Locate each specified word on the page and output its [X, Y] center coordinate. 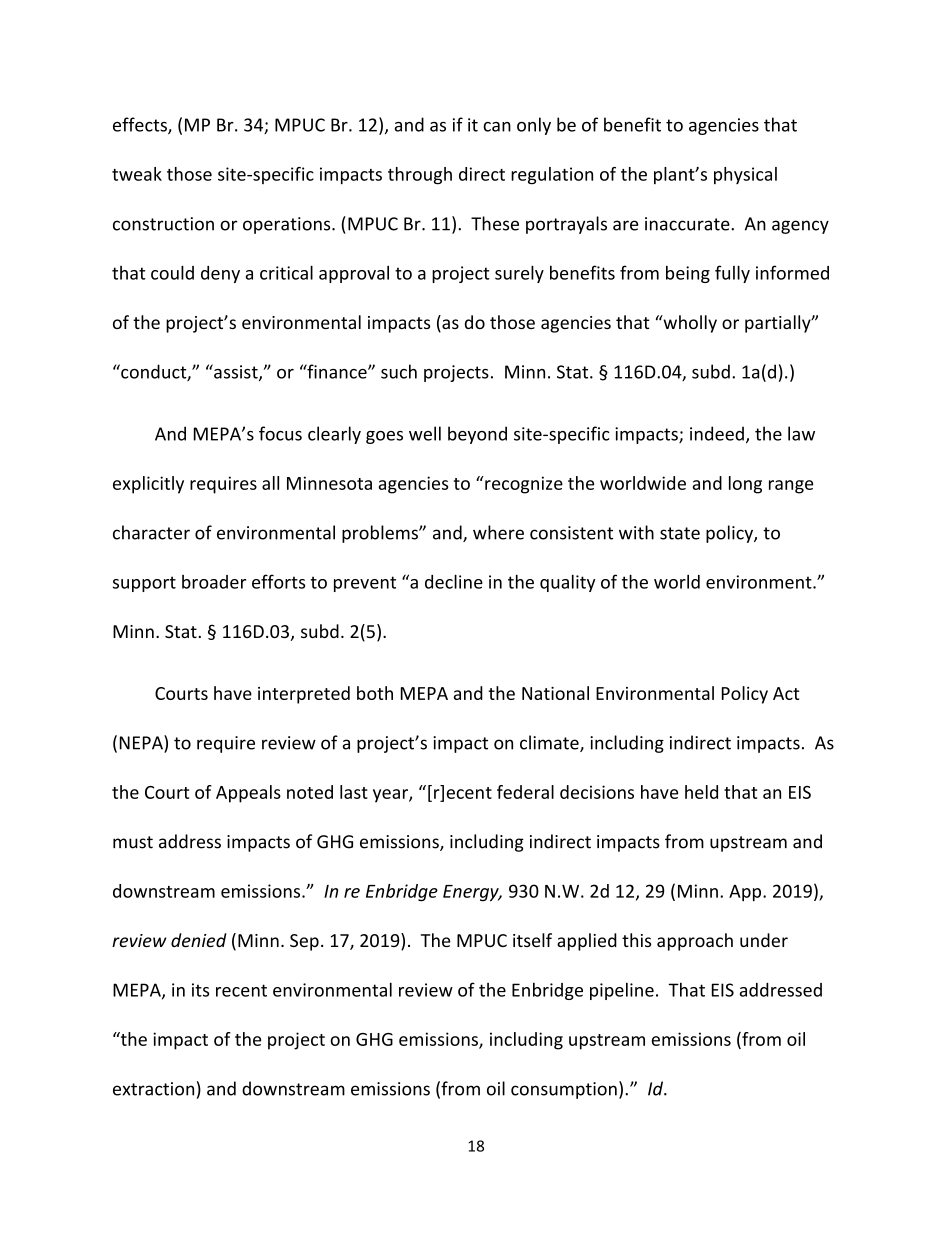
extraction [153, 1089]
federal [525, 792]
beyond [477, 435]
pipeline [622, 991]
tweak [137, 174]
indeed [717, 433]
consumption [564, 1090]
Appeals [248, 794]
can [497, 127]
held [701, 792]
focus [280, 433]
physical [745, 175]
